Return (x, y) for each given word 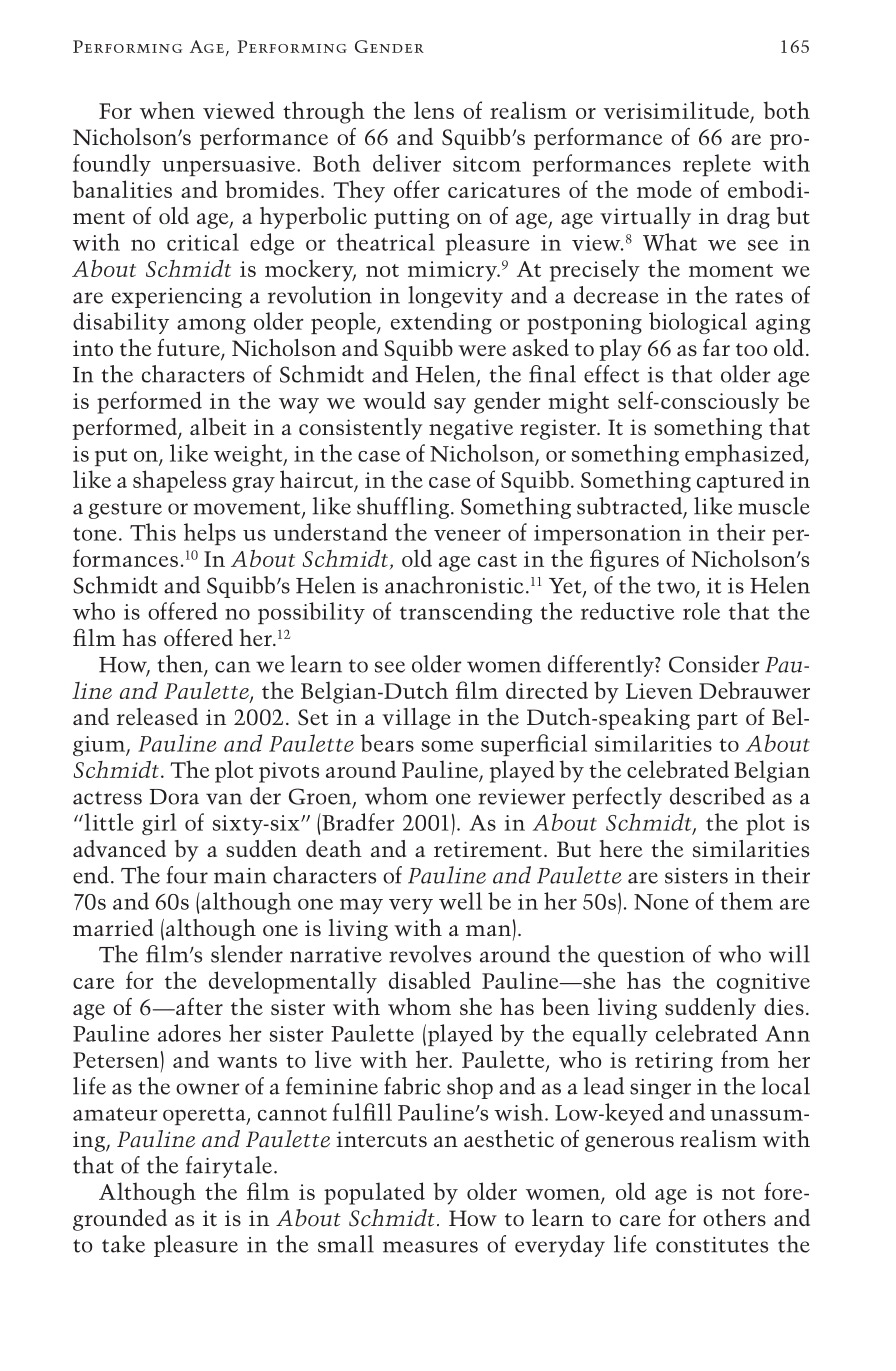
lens (434, 110)
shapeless (179, 481)
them (746, 901)
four (187, 875)
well (460, 901)
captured (740, 481)
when (167, 110)
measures (430, 1247)
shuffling (404, 508)
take (123, 1244)
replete (717, 165)
